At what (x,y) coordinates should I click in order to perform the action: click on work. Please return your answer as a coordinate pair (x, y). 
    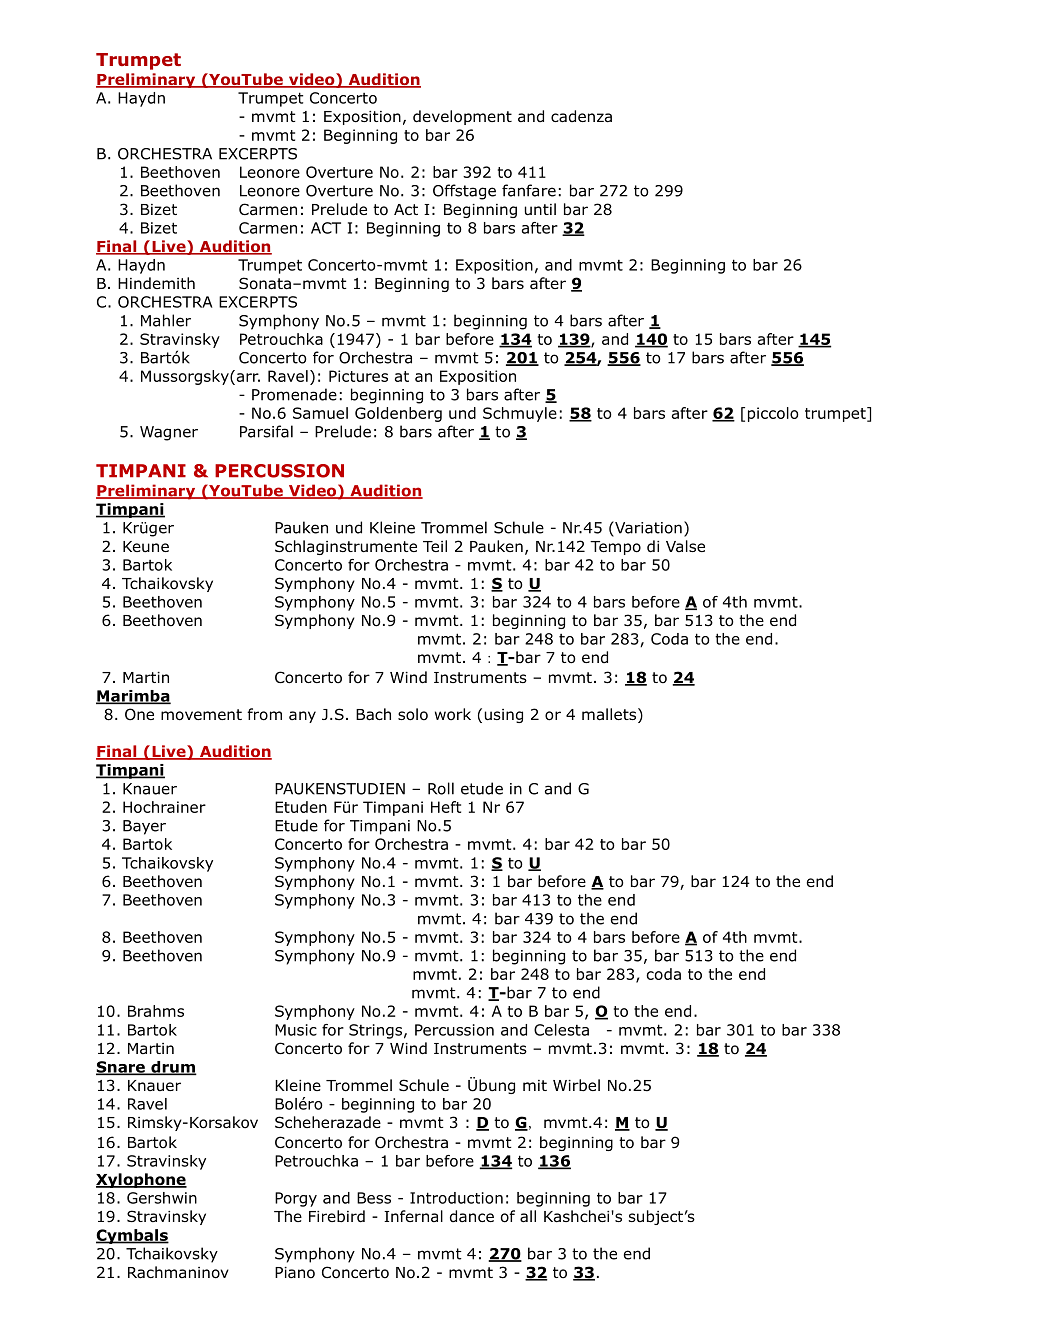
    Looking at the image, I should click on (453, 714).
